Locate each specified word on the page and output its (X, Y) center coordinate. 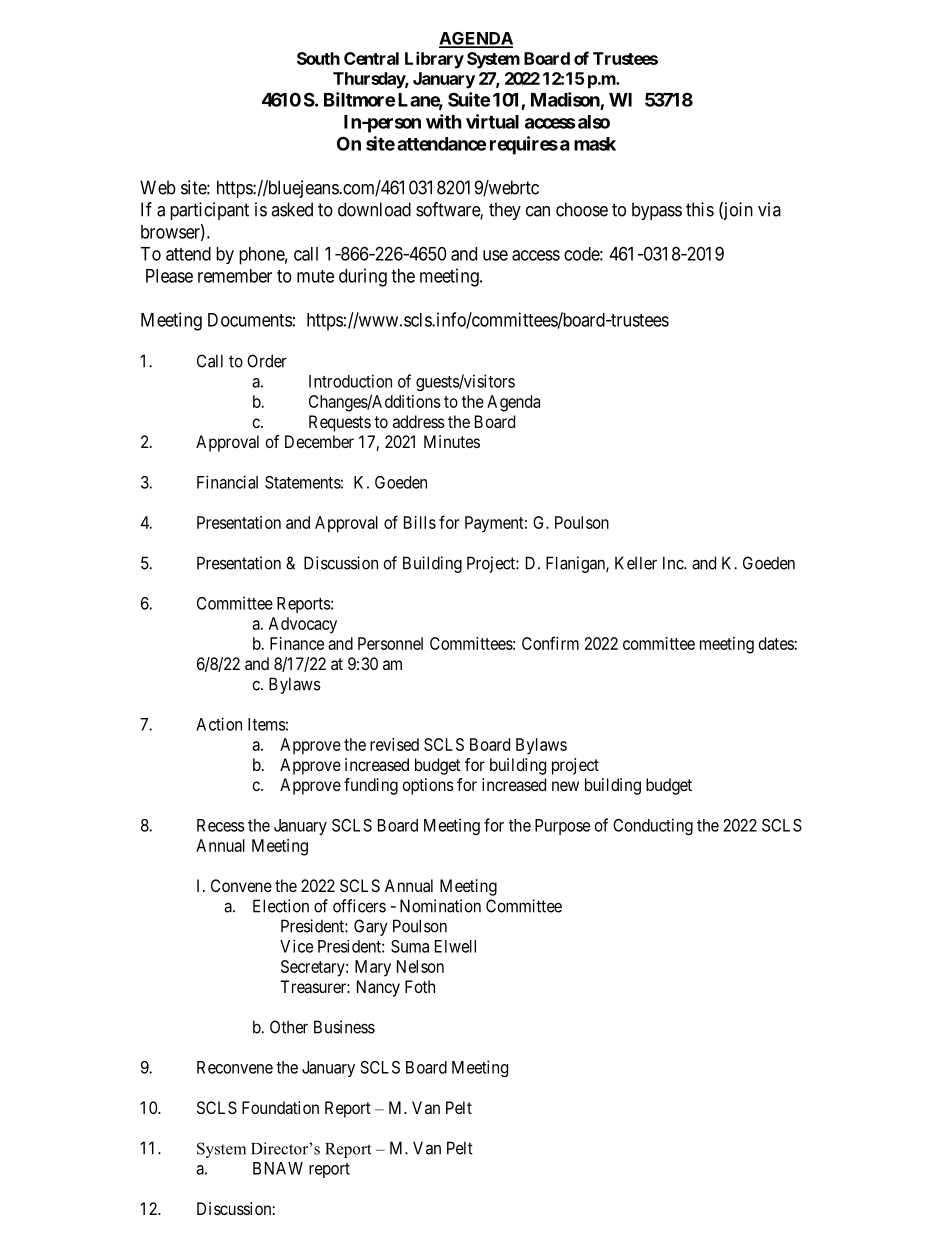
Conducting (653, 826)
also (592, 122)
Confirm (550, 643)
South (318, 58)
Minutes (452, 441)
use (495, 255)
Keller (636, 563)
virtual (492, 121)
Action (219, 724)
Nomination (440, 906)
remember (235, 276)
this (700, 209)
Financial (227, 482)
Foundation (280, 1107)
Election (281, 906)
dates (777, 643)
